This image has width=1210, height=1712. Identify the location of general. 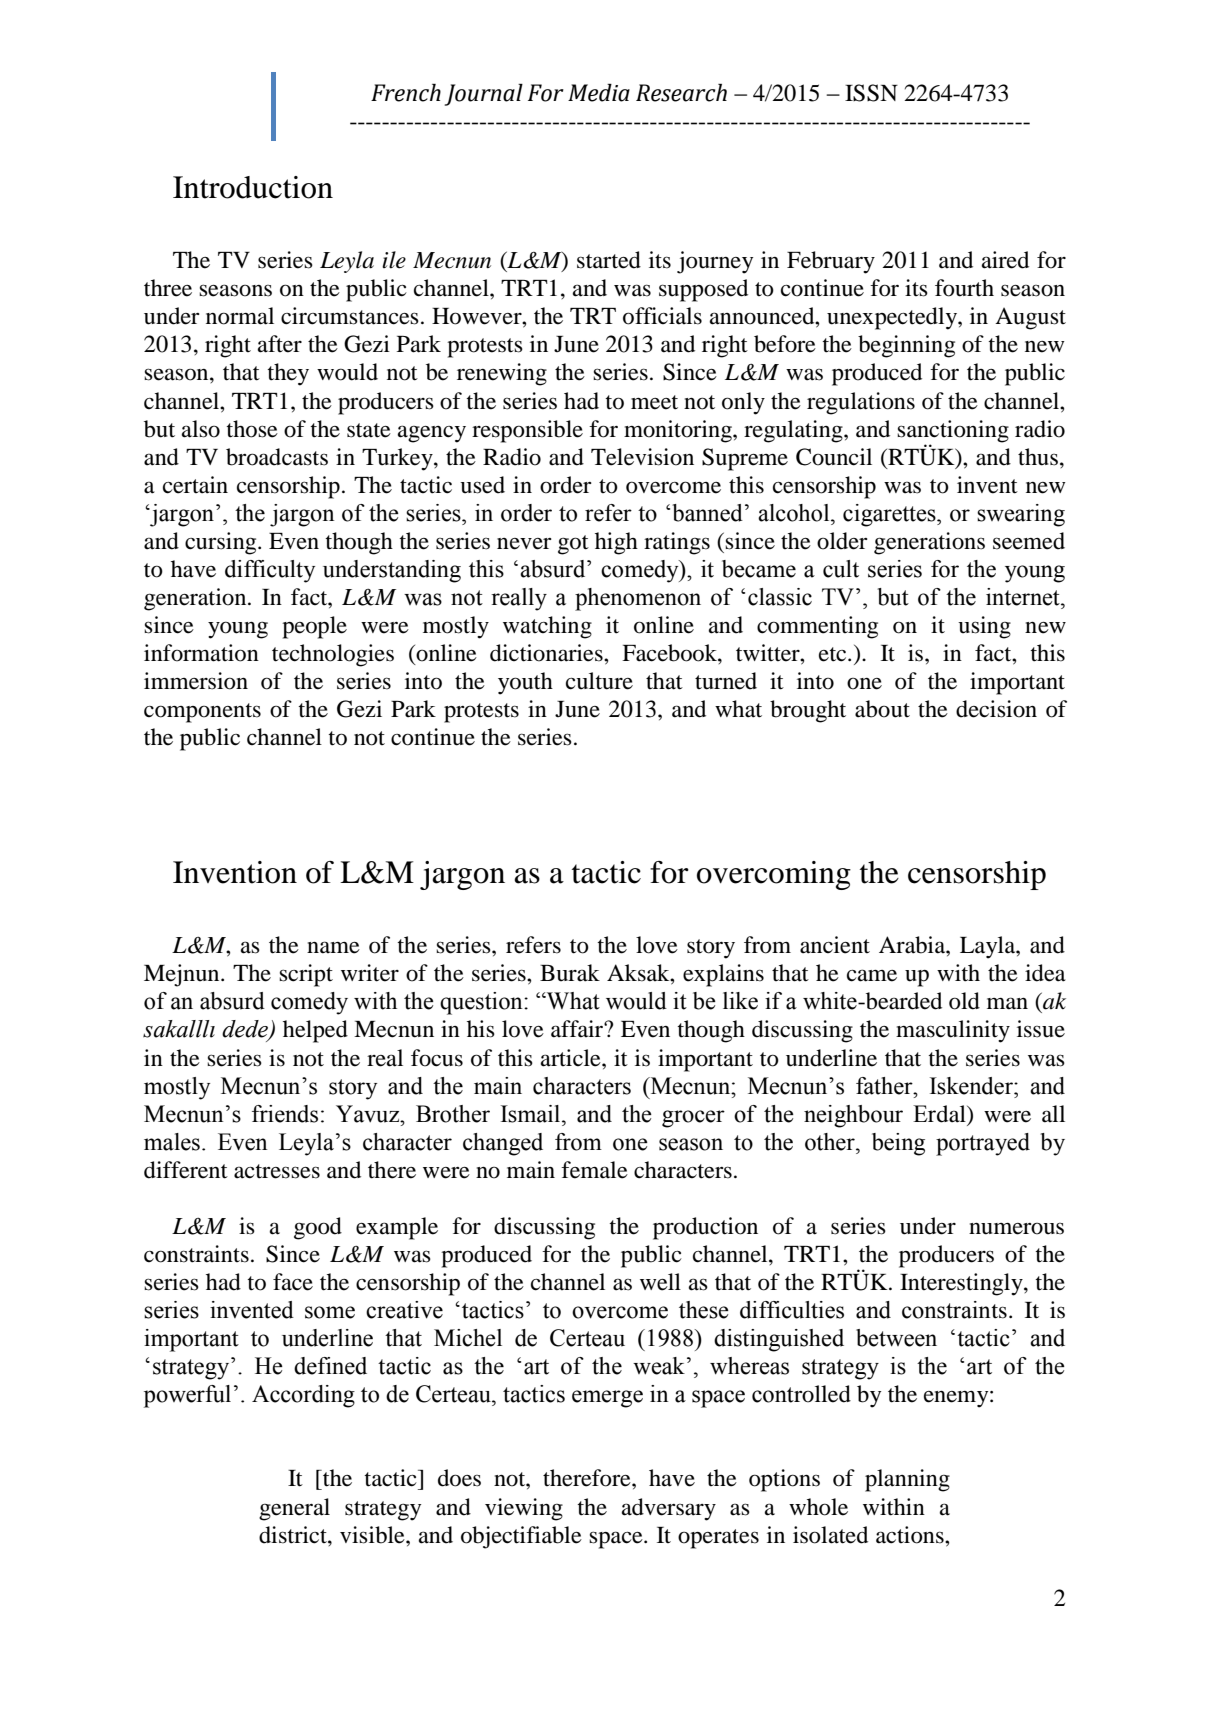
(294, 1509).
